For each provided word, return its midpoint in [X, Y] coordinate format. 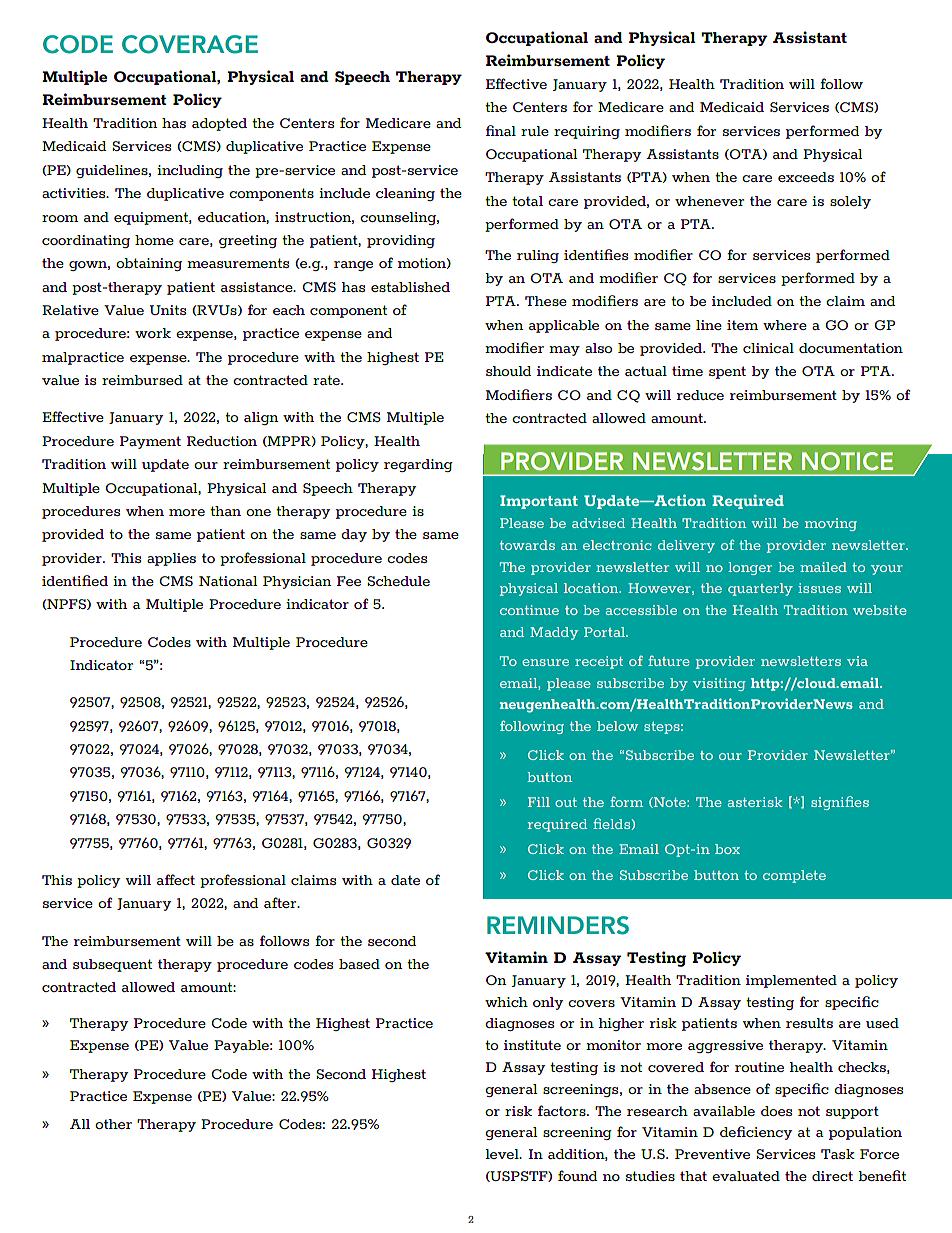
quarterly [760, 589]
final [501, 130]
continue [529, 610]
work [153, 333]
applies [171, 559]
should [508, 371]
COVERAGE [190, 44]
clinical [768, 348]
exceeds [806, 177]
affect [176, 879]
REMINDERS [558, 925]
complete [794, 876]
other [113, 1124]
